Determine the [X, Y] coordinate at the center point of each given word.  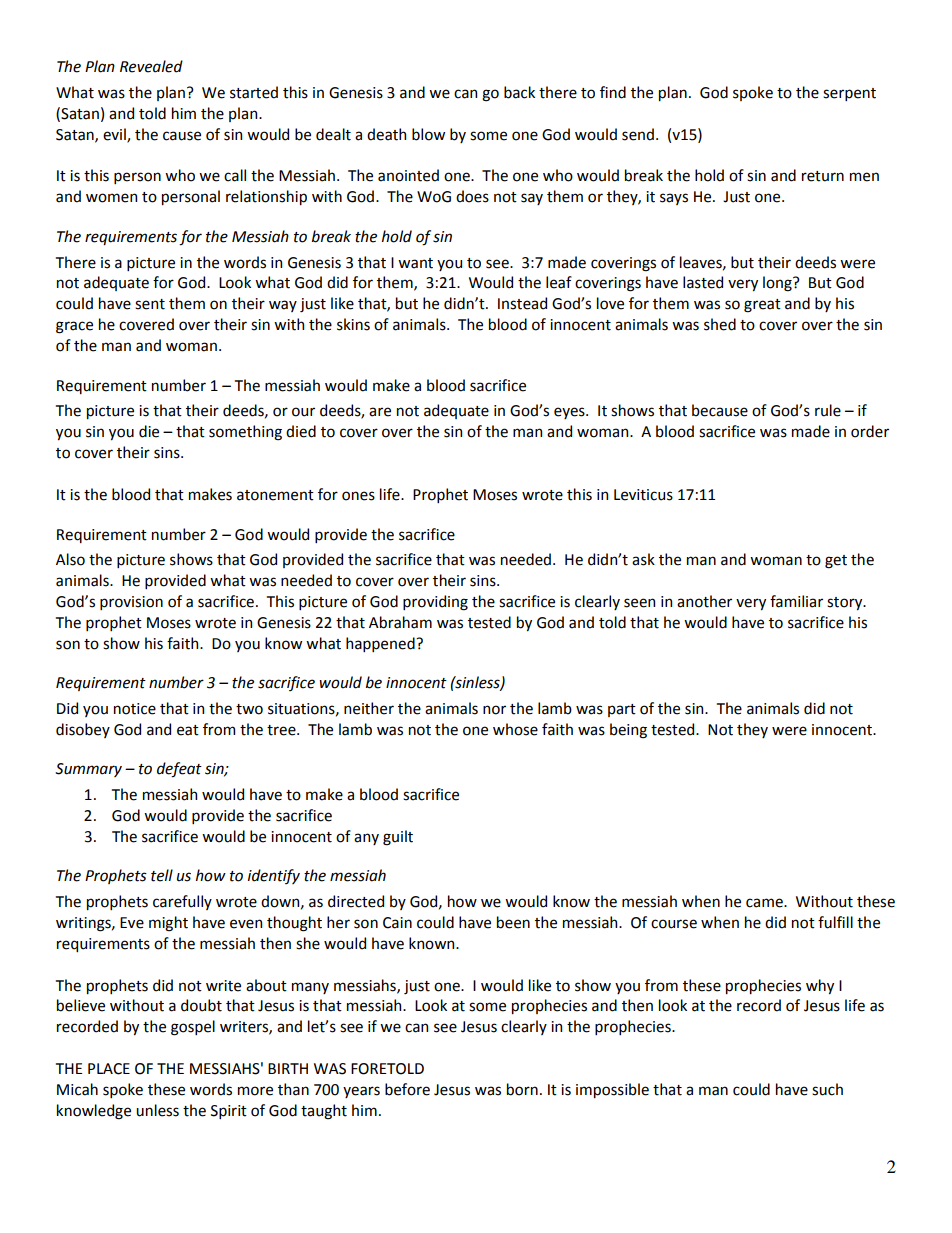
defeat [179, 770]
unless [157, 1110]
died [301, 431]
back [519, 92]
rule [828, 410]
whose [515, 729]
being [628, 731]
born [522, 1089]
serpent [849, 94]
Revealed [151, 66]
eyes [570, 413]
